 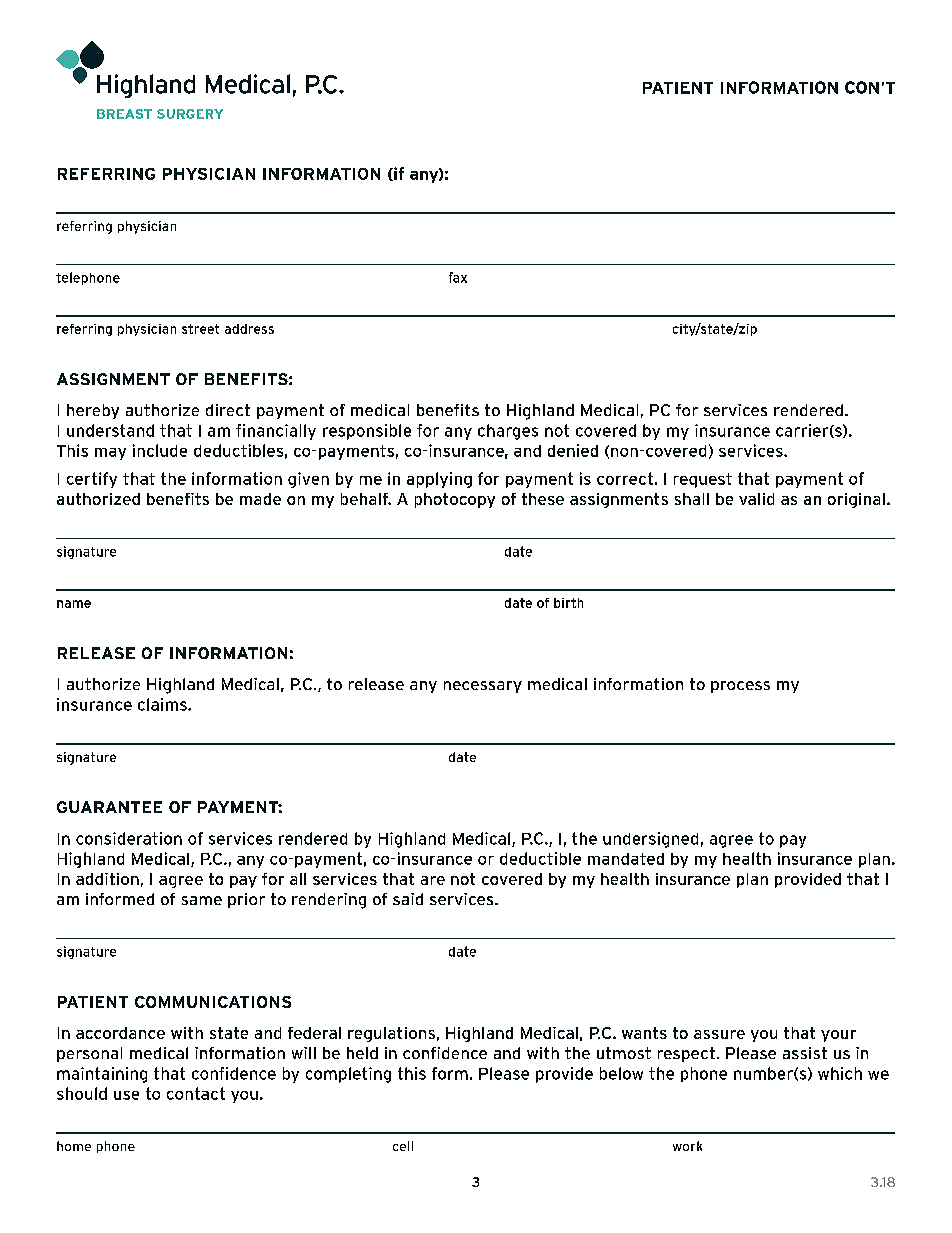 What do you see at coordinates (160, 450) in the screenshot?
I see `include` at bounding box center [160, 450].
